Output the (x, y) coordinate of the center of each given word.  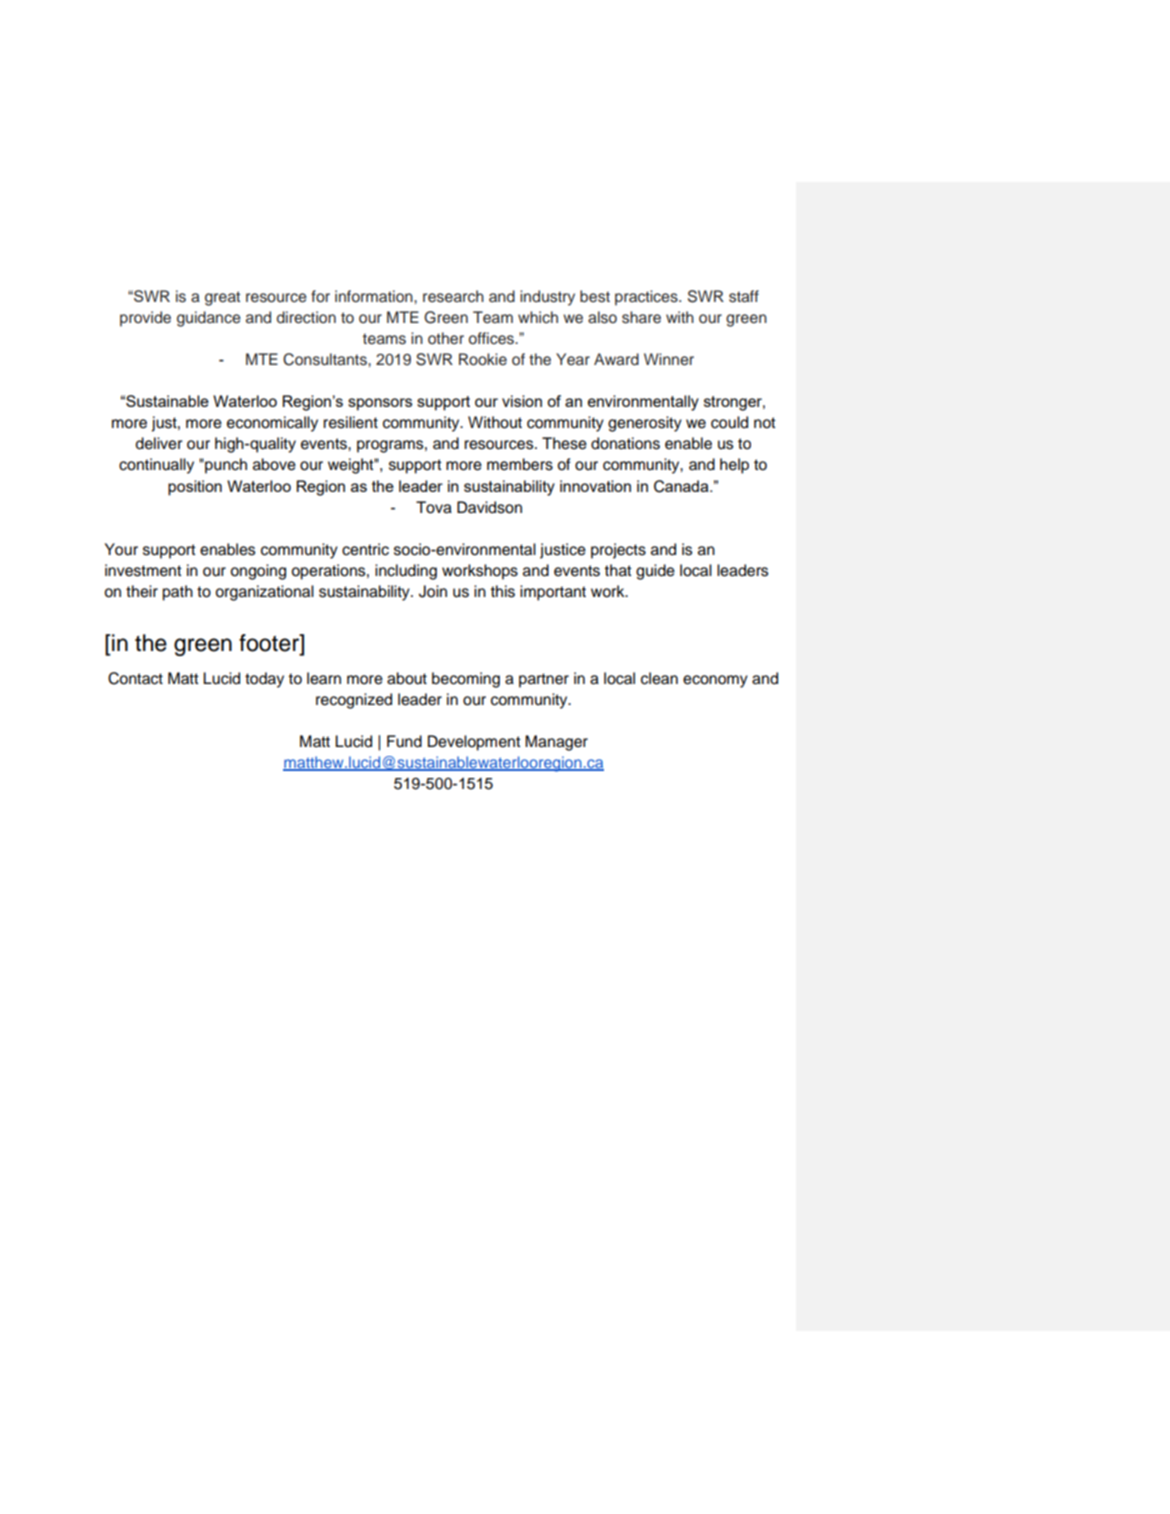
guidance (209, 319)
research (453, 296)
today (264, 680)
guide (655, 572)
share (641, 317)
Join (433, 591)
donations (625, 443)
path (177, 593)
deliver (159, 443)
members (520, 464)
